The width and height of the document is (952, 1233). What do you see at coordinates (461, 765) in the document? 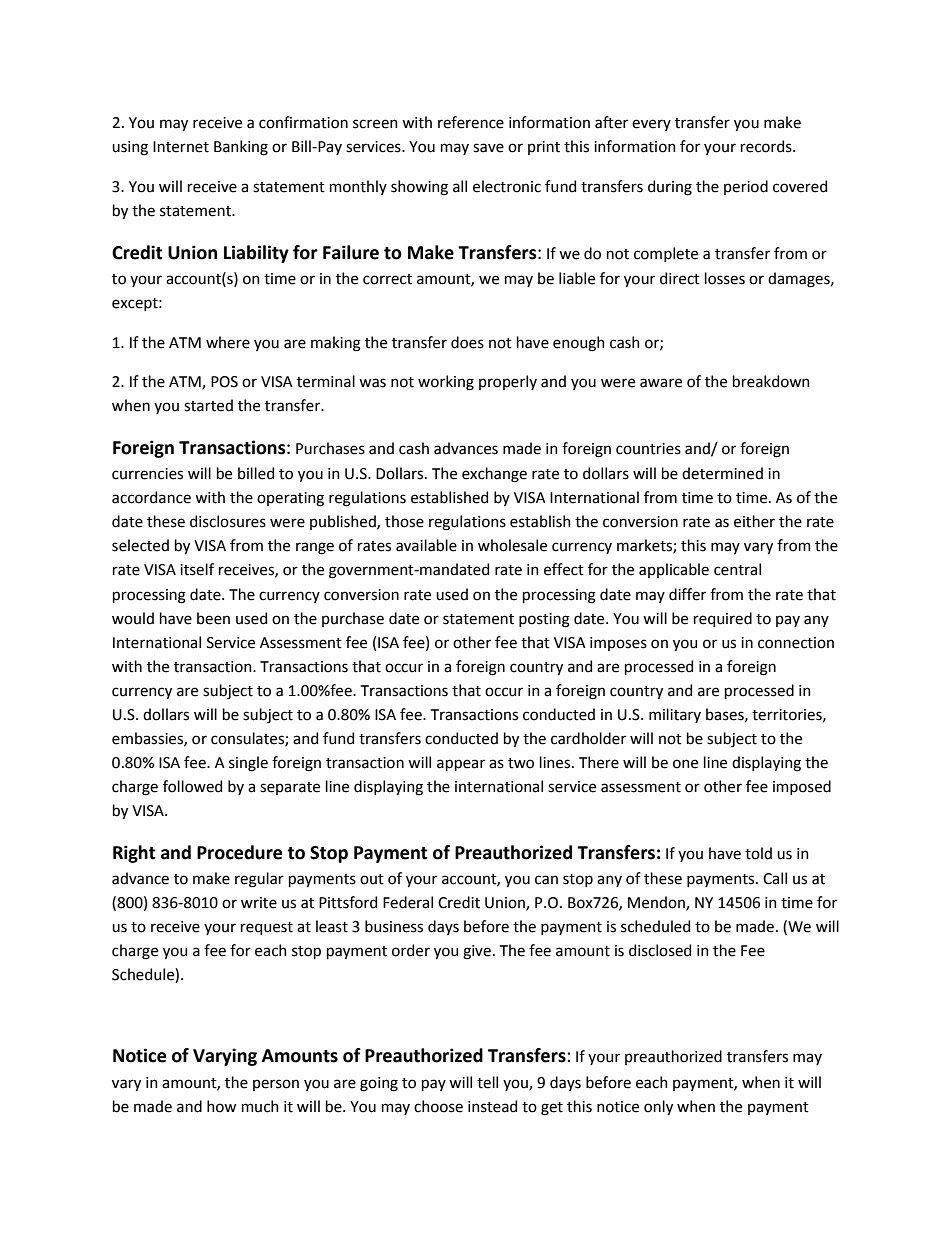
I see `appear` at bounding box center [461, 765].
